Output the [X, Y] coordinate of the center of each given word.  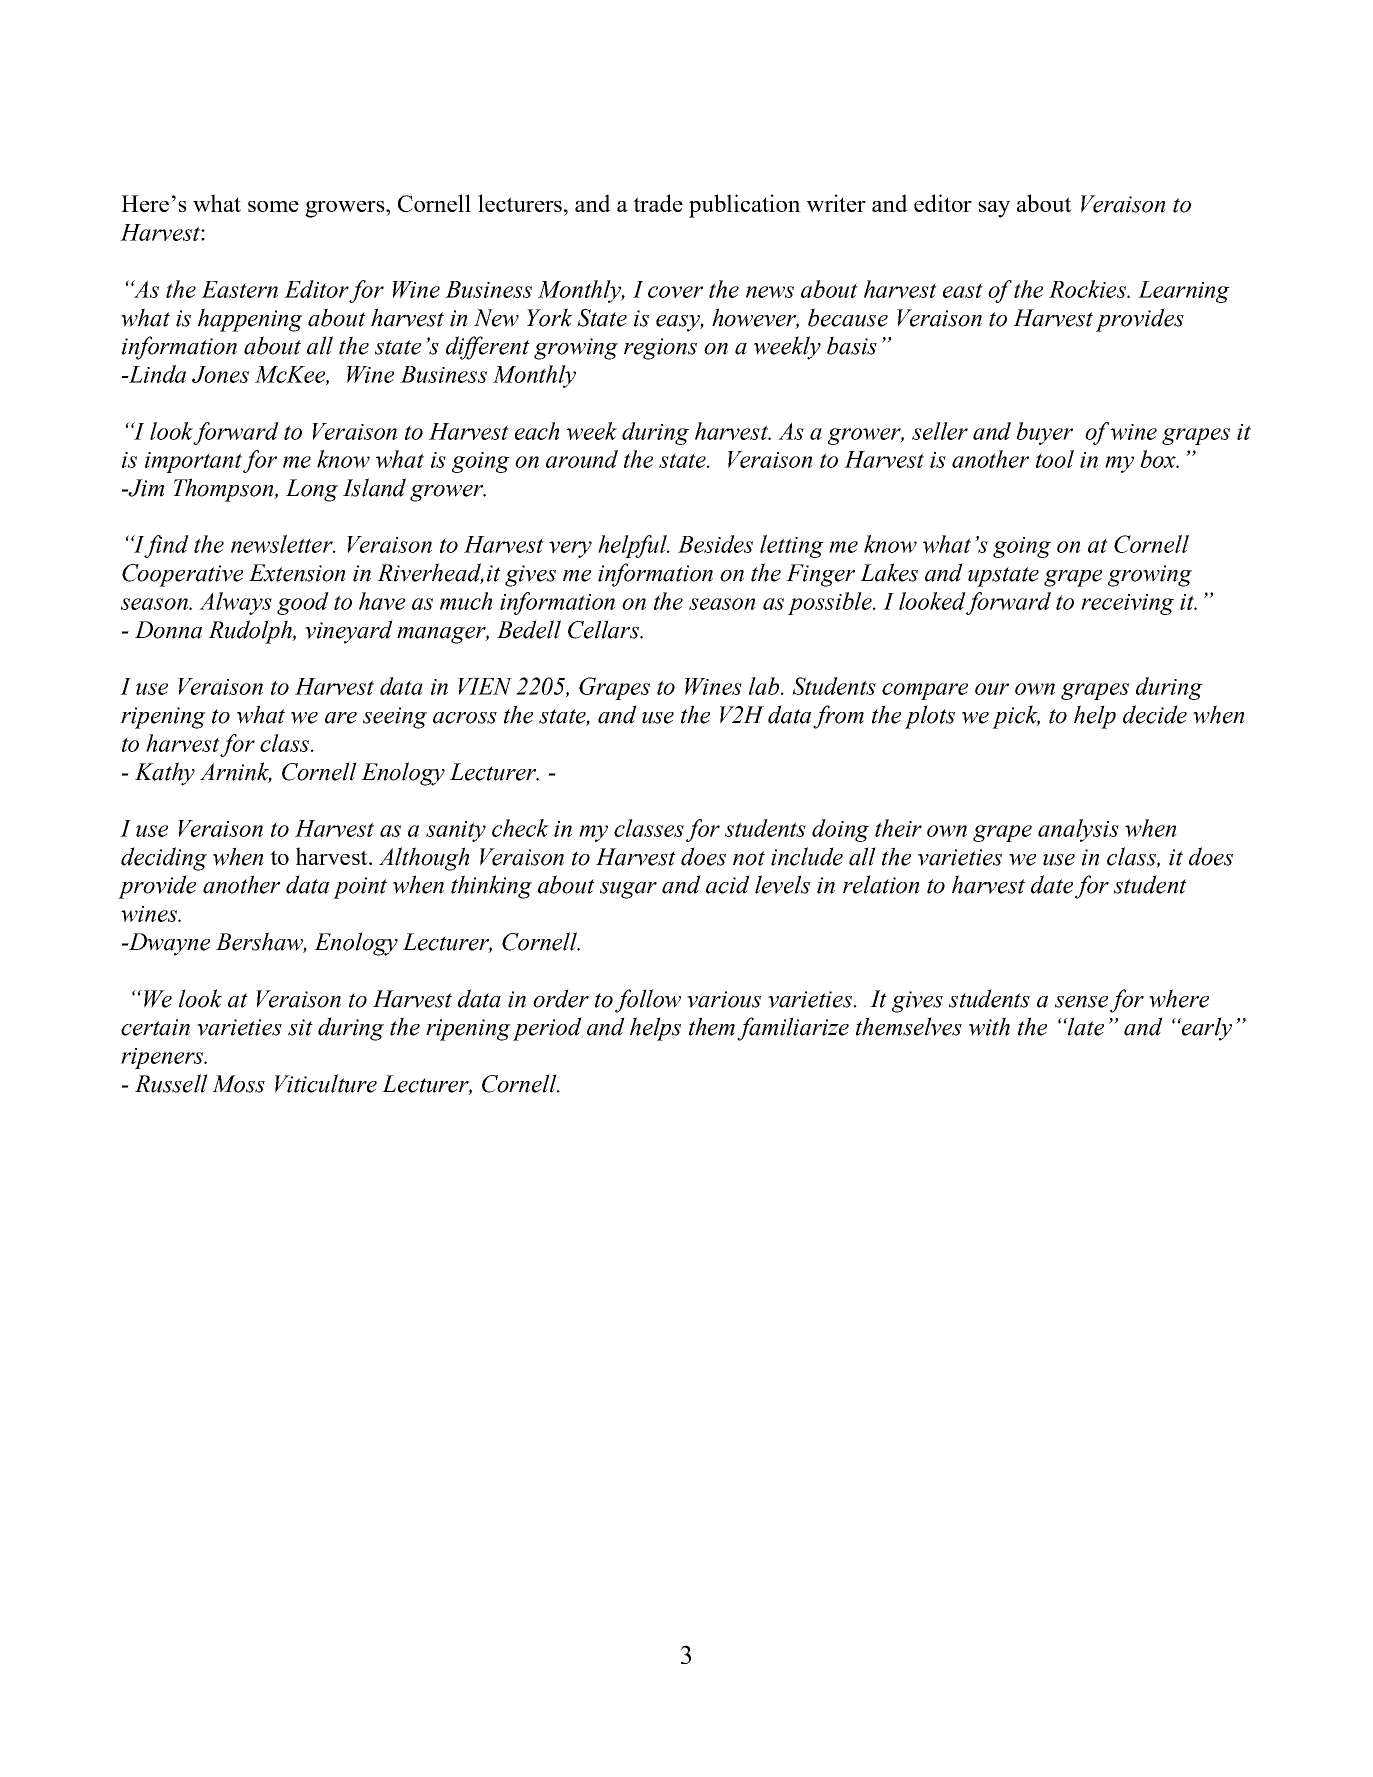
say [994, 209]
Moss [238, 1084]
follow [648, 1001]
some [273, 206]
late [1085, 1026]
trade [658, 203]
